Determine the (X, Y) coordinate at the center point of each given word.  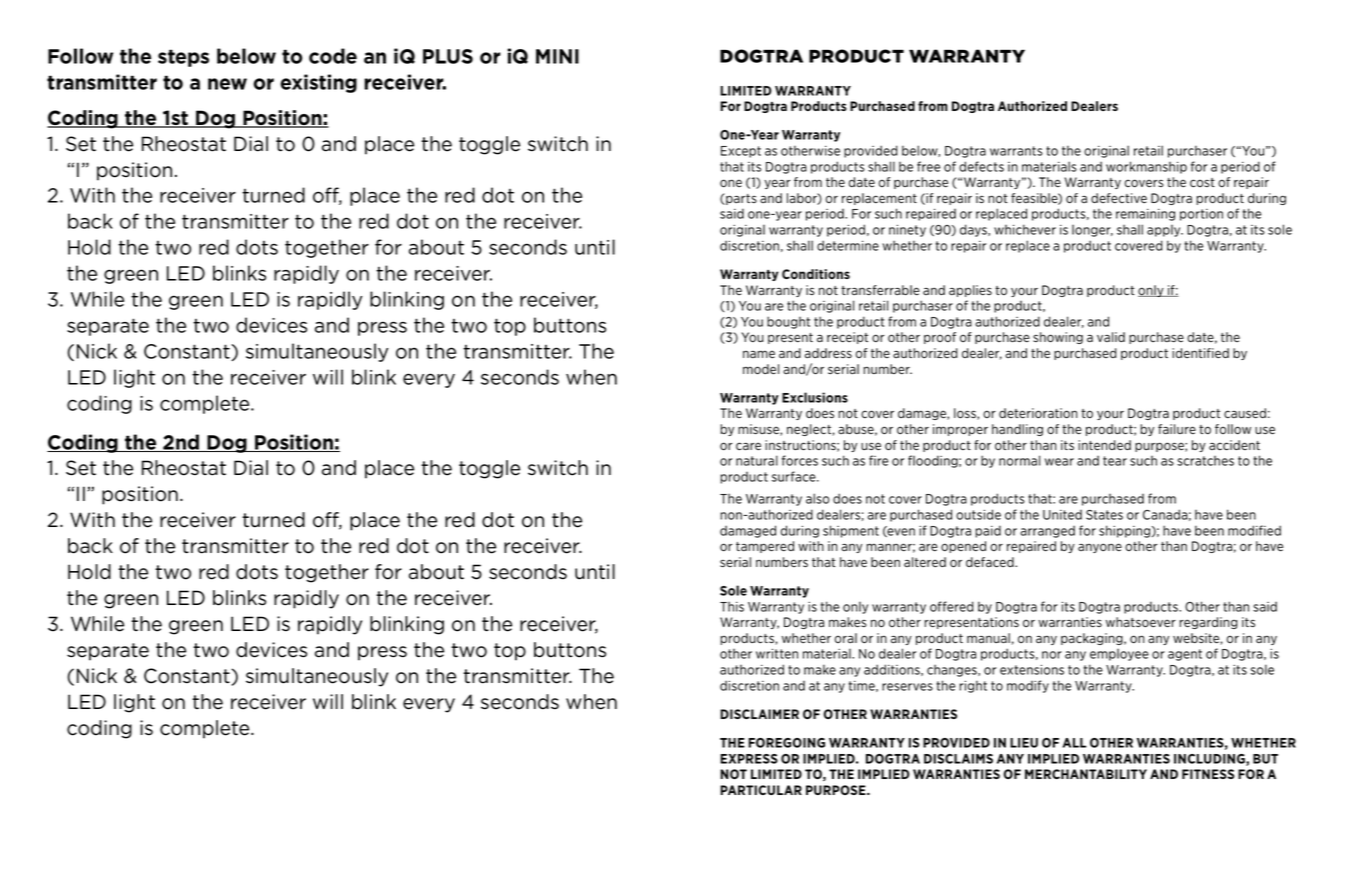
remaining (1145, 215)
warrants (1016, 151)
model (761, 369)
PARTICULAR (761, 790)
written (777, 653)
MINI (557, 56)
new (227, 84)
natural (757, 460)
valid (1111, 337)
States (1104, 515)
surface (795, 476)
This (732, 606)
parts (740, 199)
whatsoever (1141, 622)
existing (318, 83)
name (759, 354)
